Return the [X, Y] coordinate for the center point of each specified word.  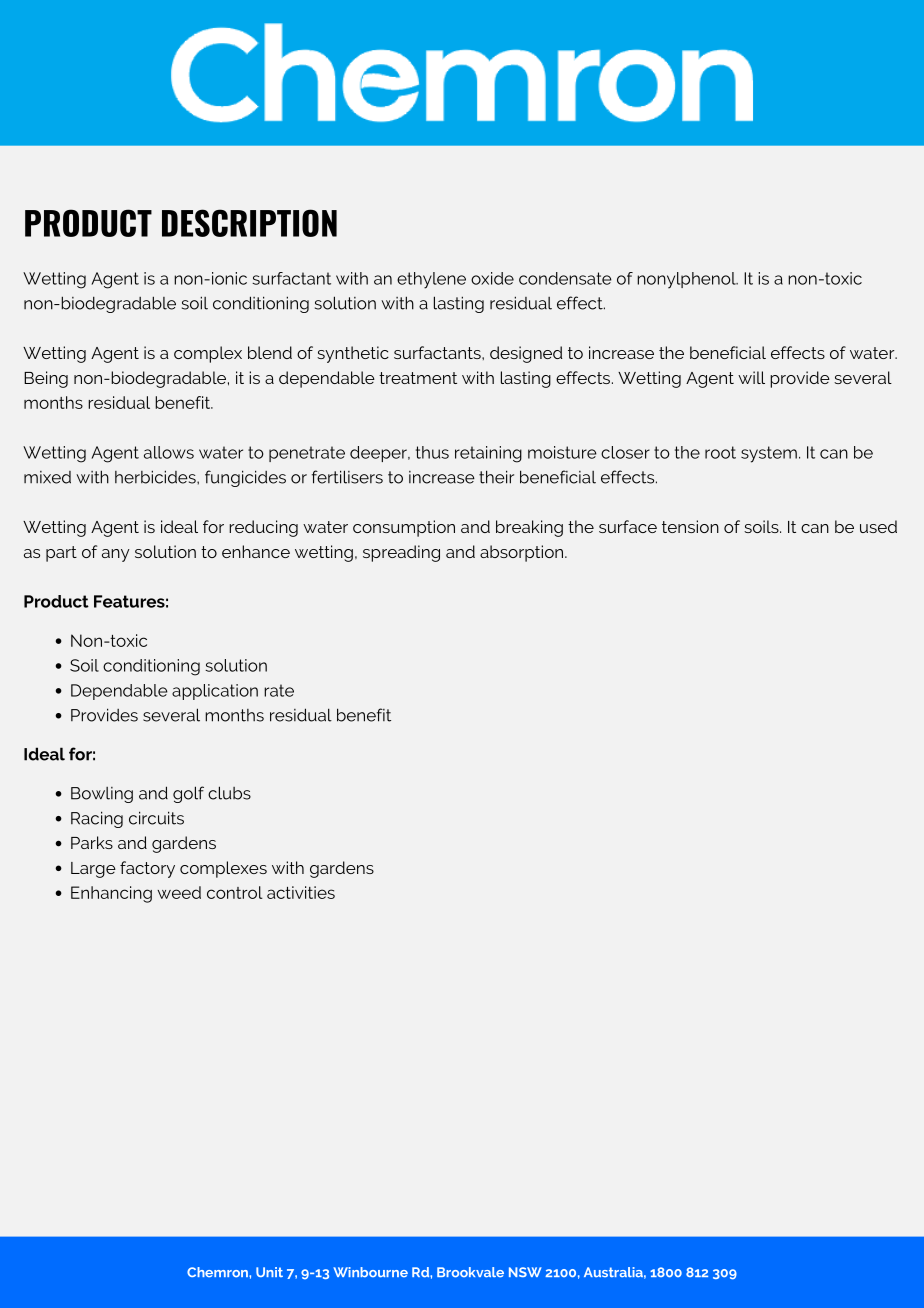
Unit [269, 1272]
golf [188, 794]
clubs [229, 793]
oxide [492, 278]
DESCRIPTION [249, 223]
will [751, 377]
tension [690, 526]
